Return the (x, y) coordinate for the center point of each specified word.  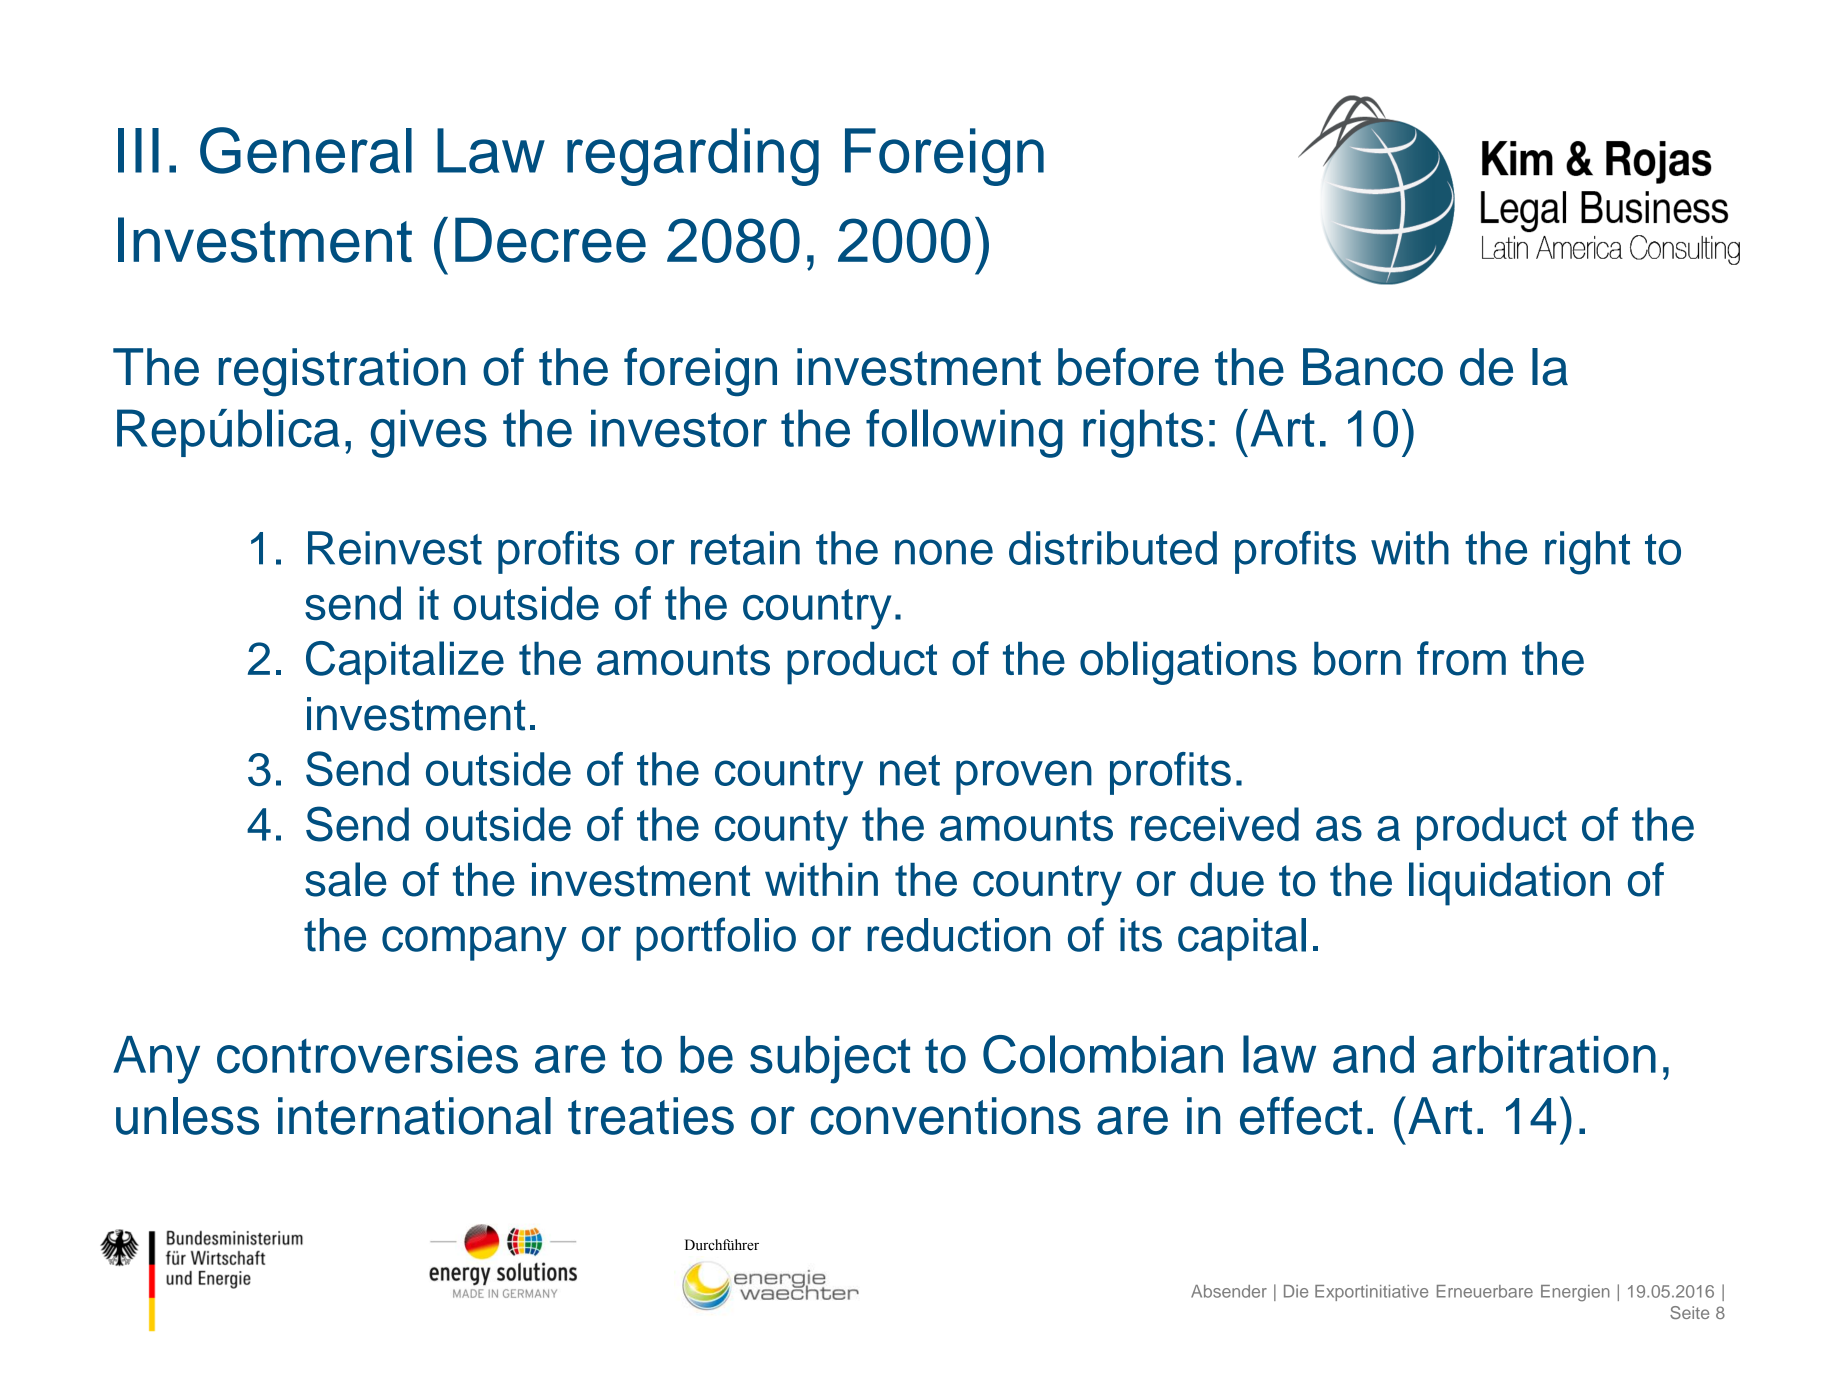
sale (346, 879)
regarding (693, 157)
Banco (1373, 367)
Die (1296, 1291)
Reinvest (395, 548)
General (306, 150)
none (944, 552)
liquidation (1509, 884)
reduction (958, 935)
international (414, 1116)
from (1461, 658)
